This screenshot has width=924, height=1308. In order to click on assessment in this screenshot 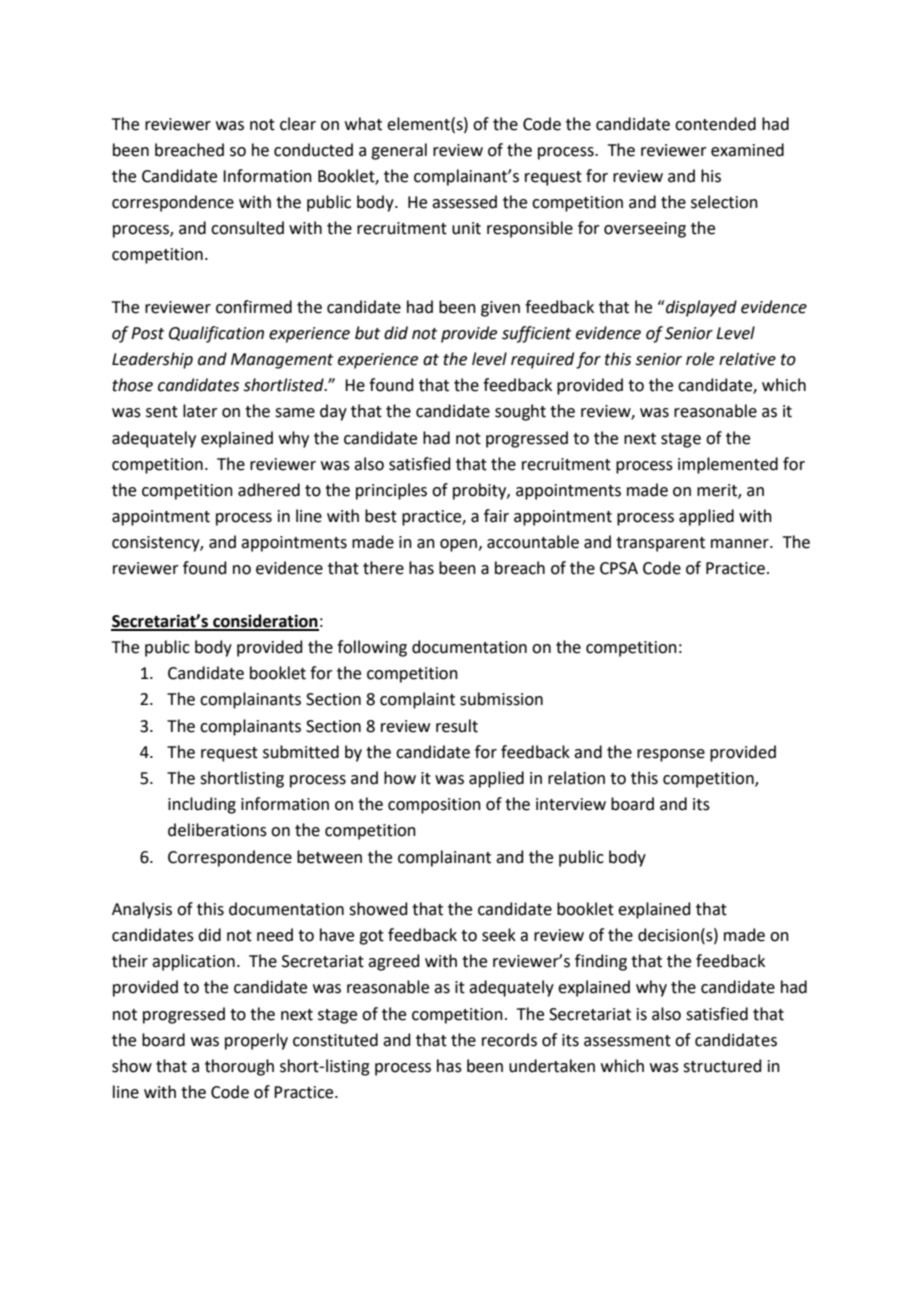, I will do `click(627, 1041)`.
